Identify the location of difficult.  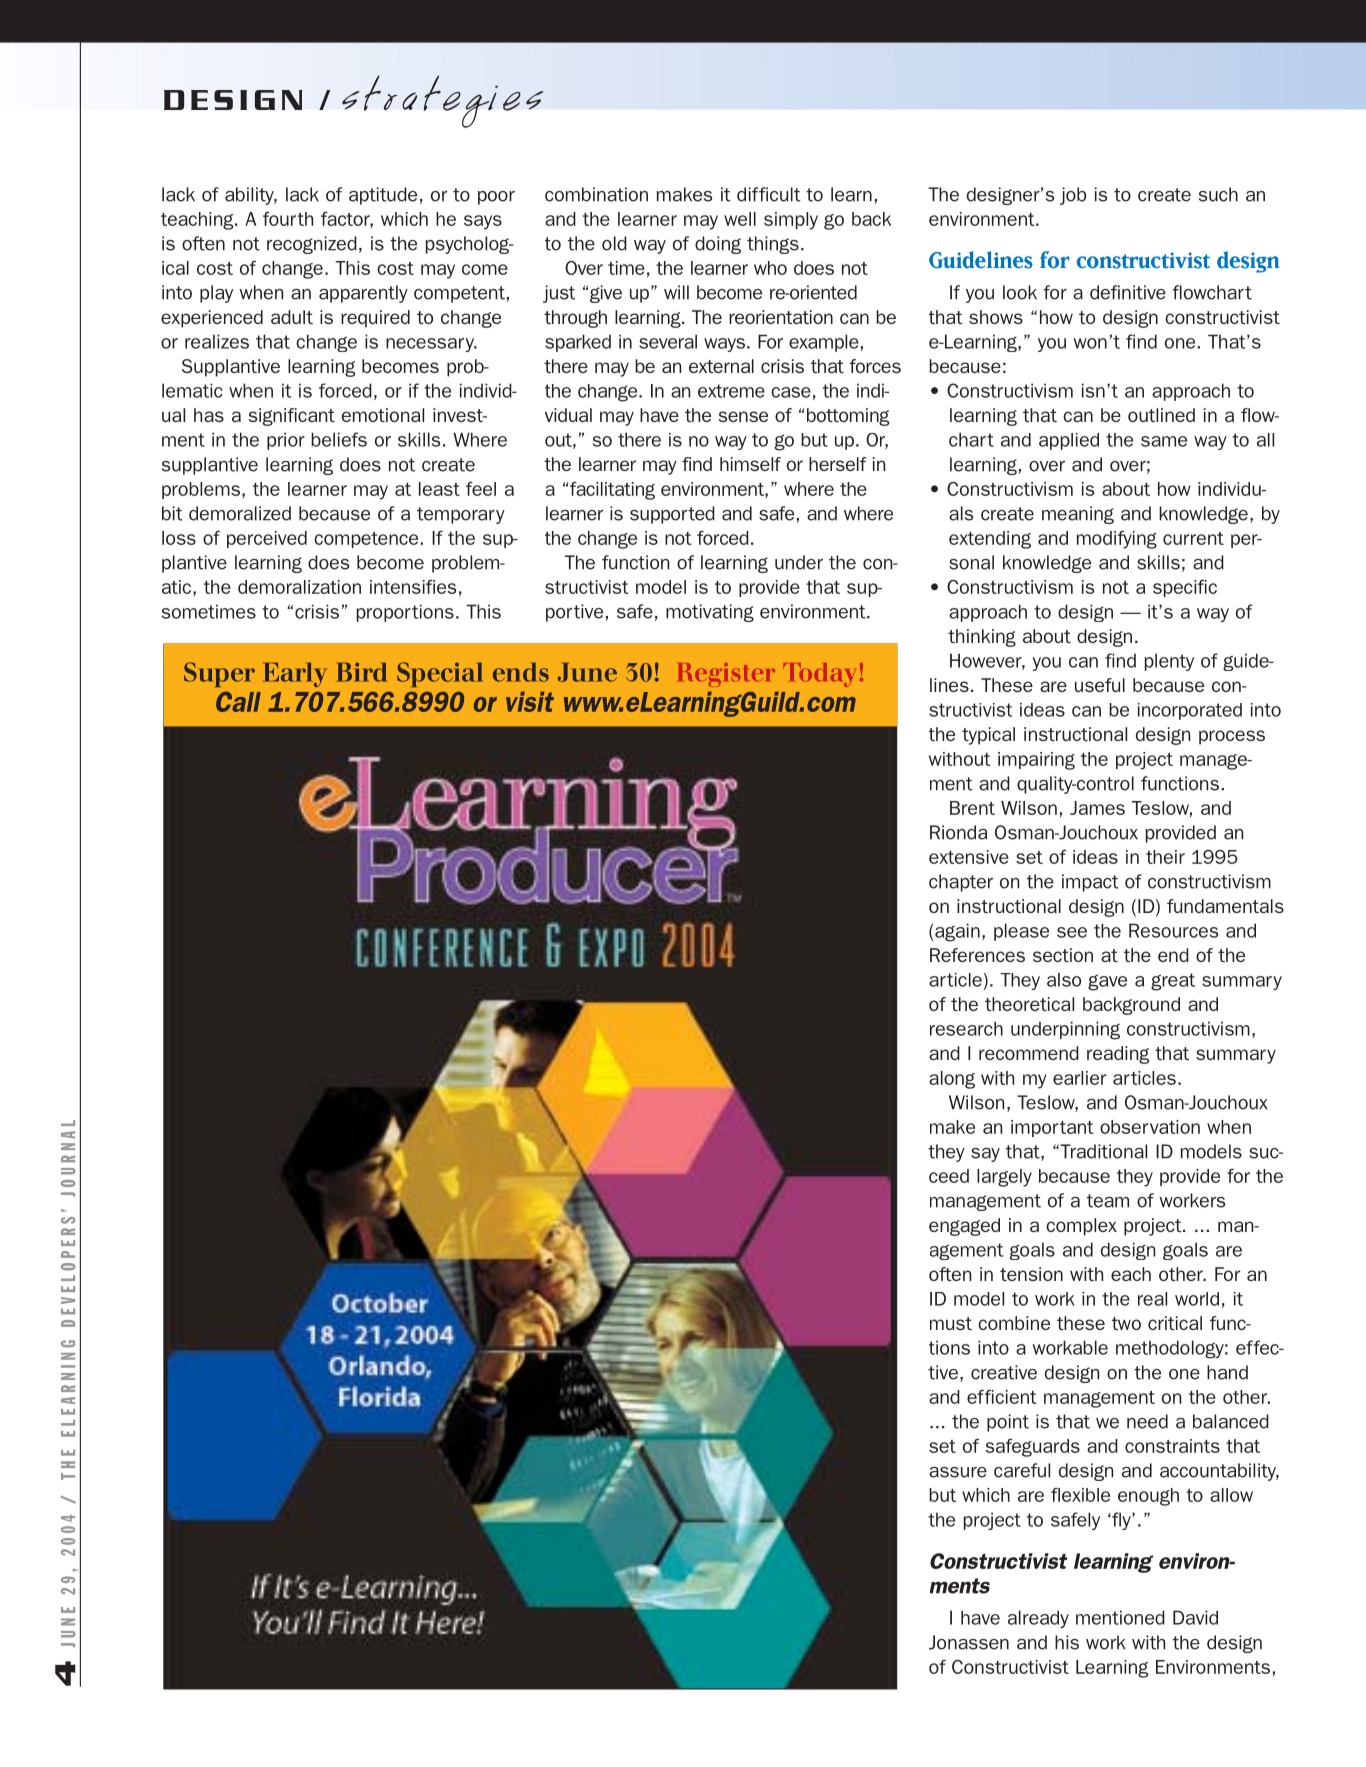
(769, 194).
